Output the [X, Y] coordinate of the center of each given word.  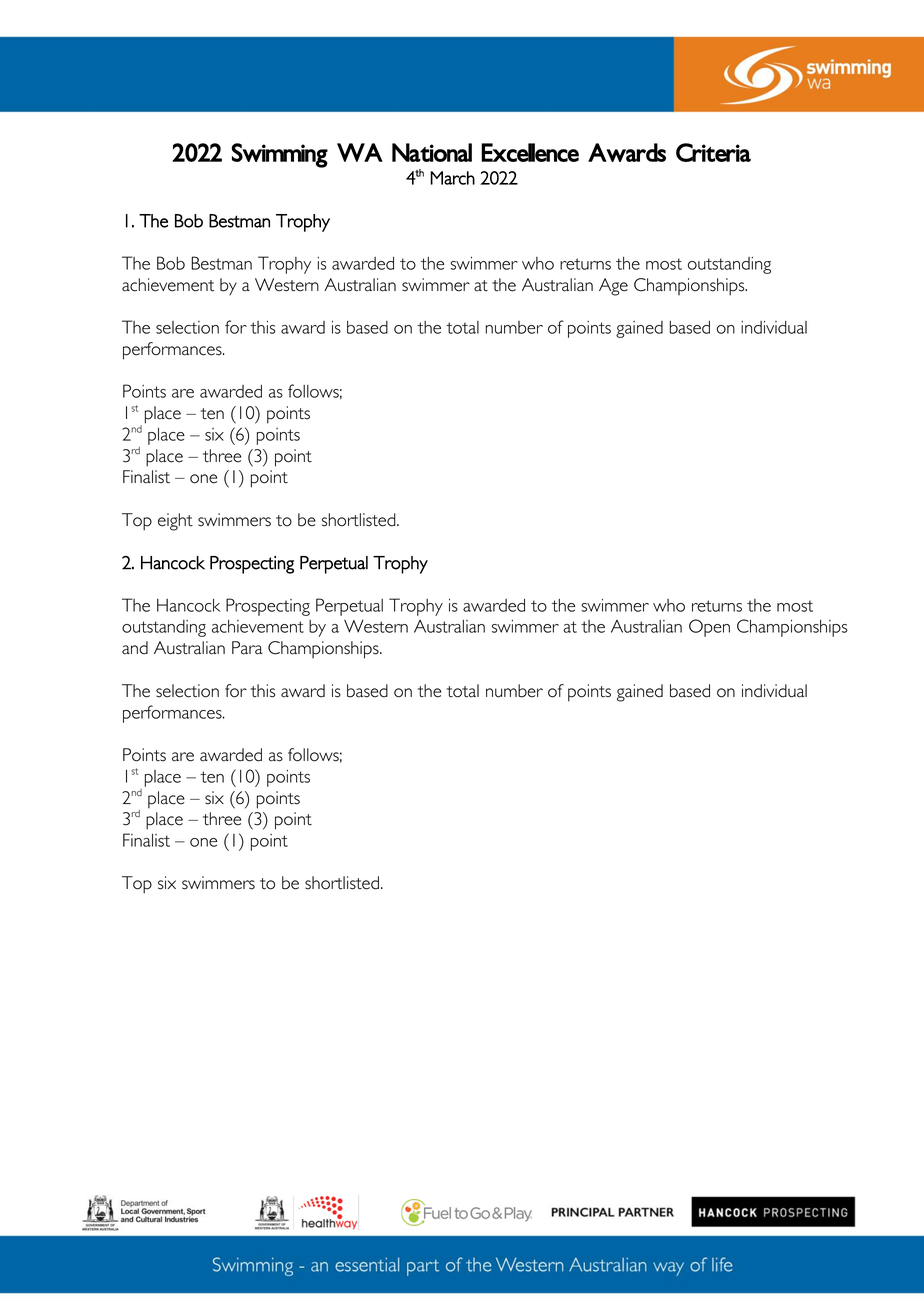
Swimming [279, 155]
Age [613, 287]
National [432, 152]
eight [175, 522]
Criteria [713, 152]
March [452, 178]
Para [247, 648]
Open [709, 628]
